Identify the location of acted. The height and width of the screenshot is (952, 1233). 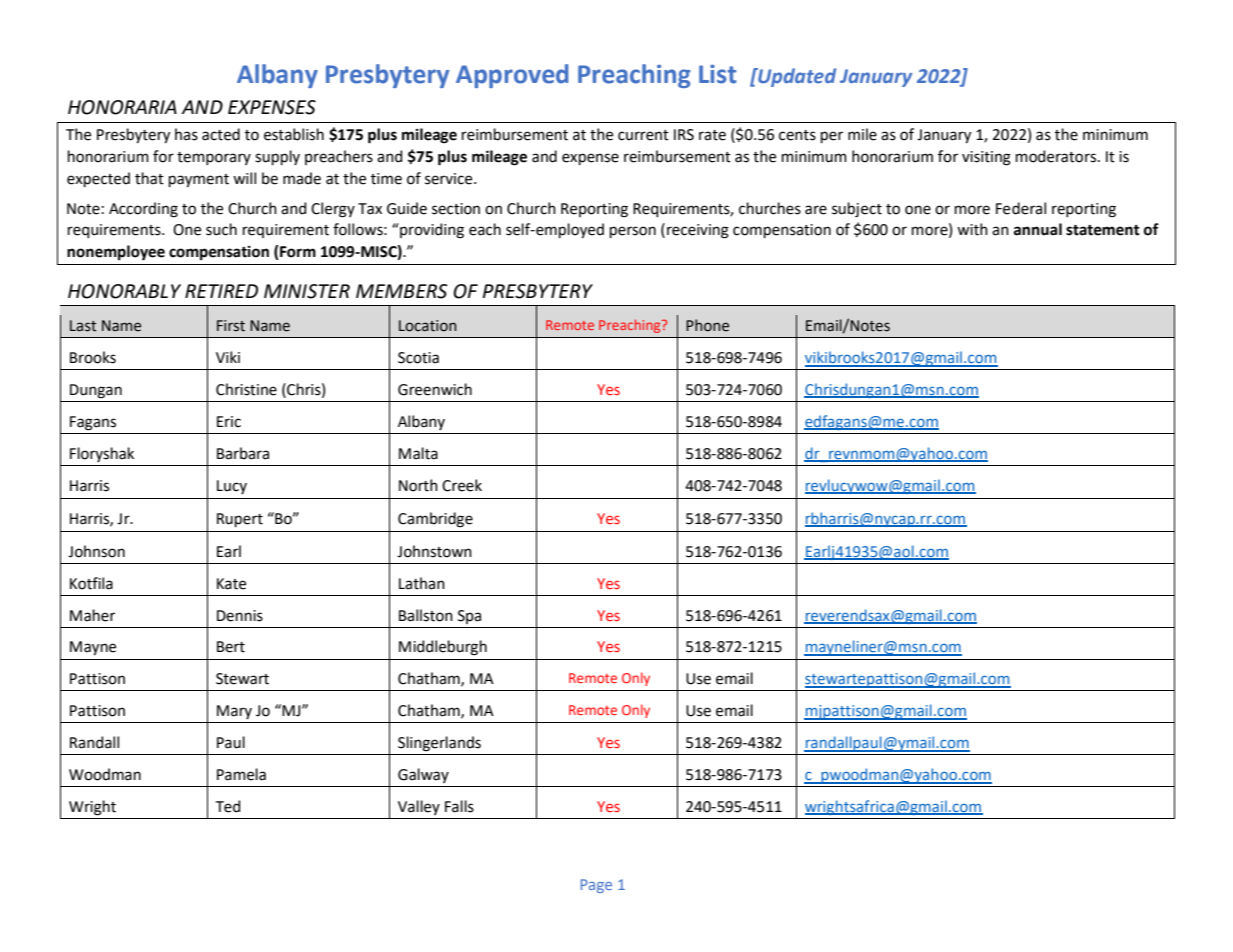
(221, 134).
